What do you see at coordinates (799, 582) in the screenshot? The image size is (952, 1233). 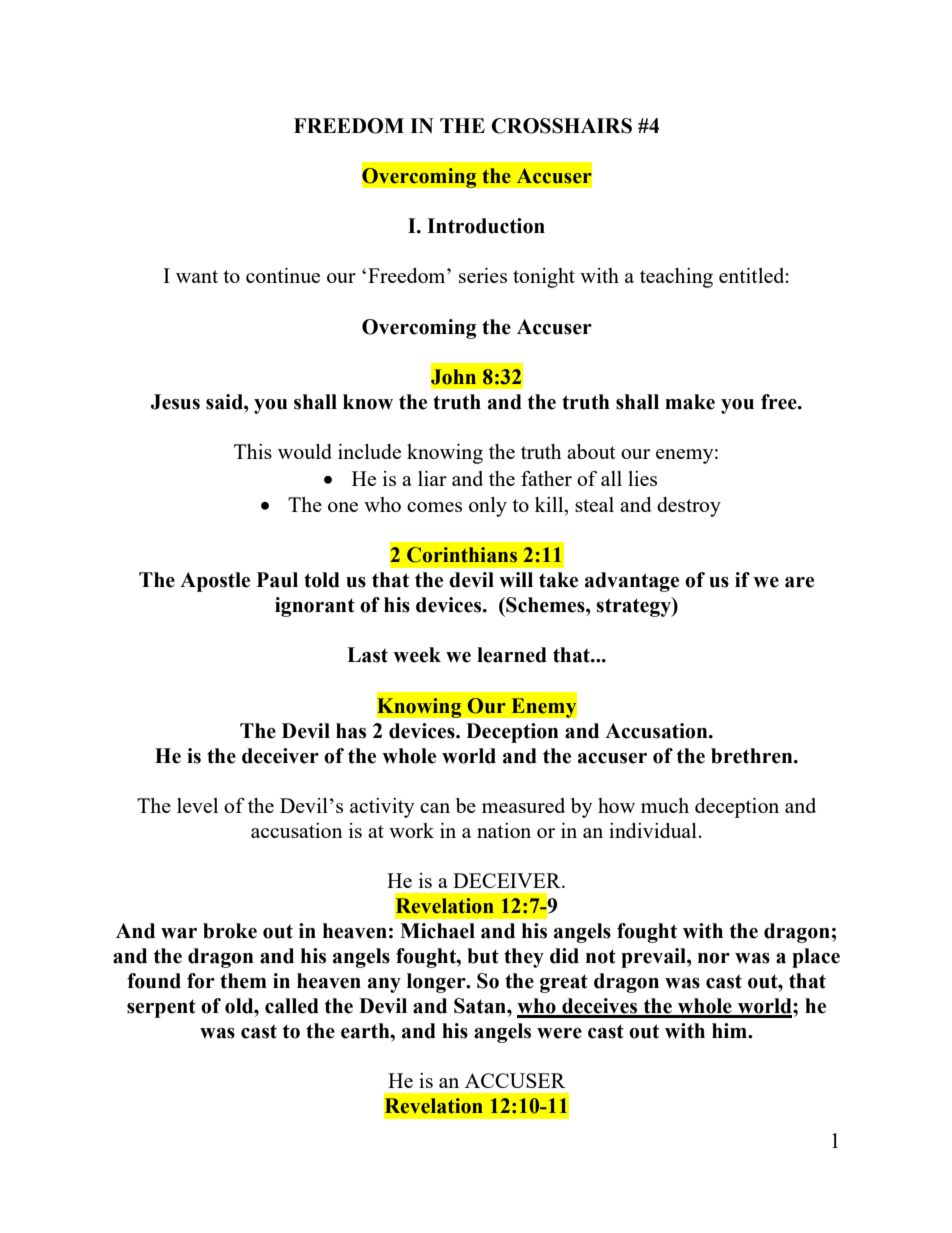 I see `are` at bounding box center [799, 582].
